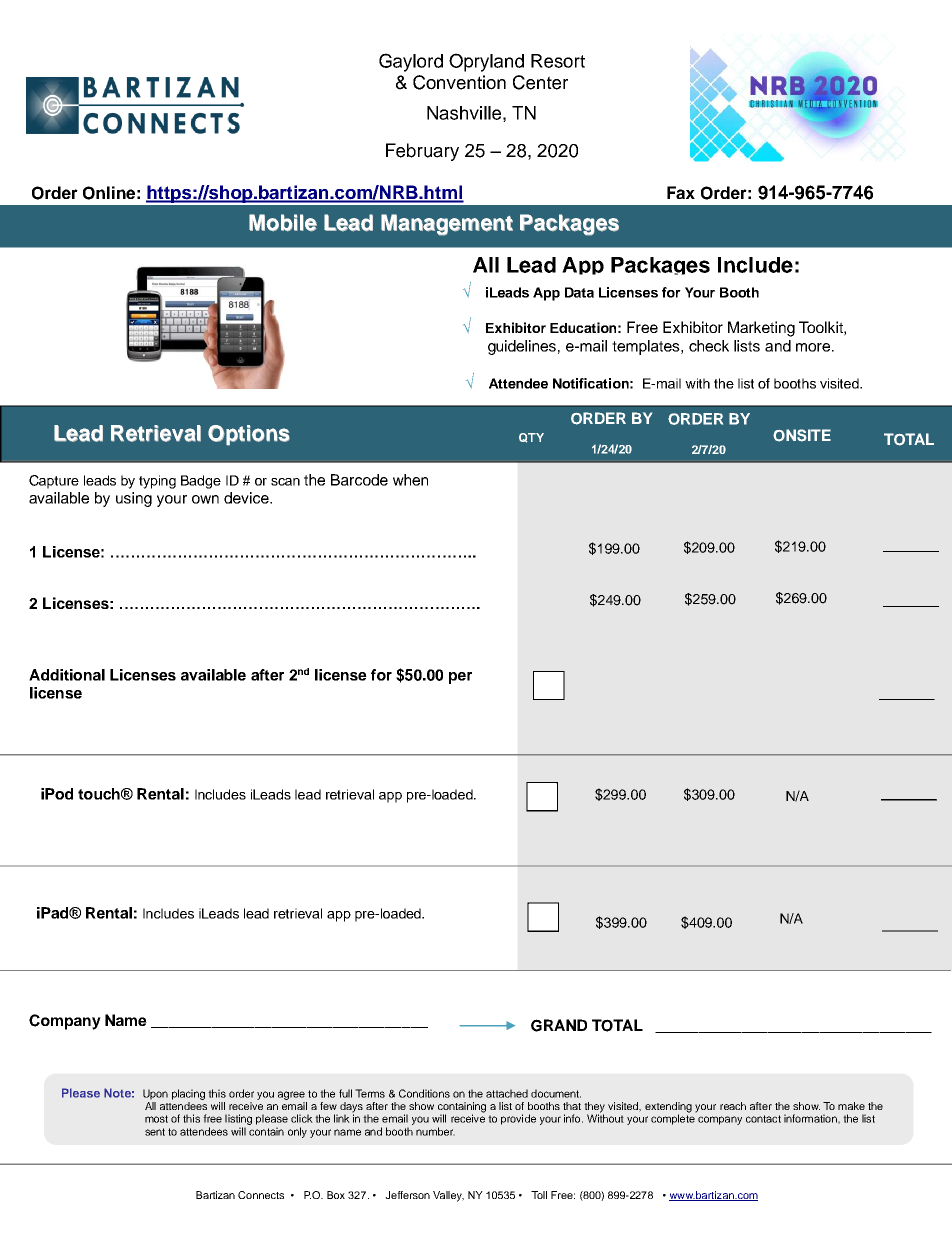 The height and width of the screenshot is (1233, 952). I want to click on number, so click(435, 1131).
